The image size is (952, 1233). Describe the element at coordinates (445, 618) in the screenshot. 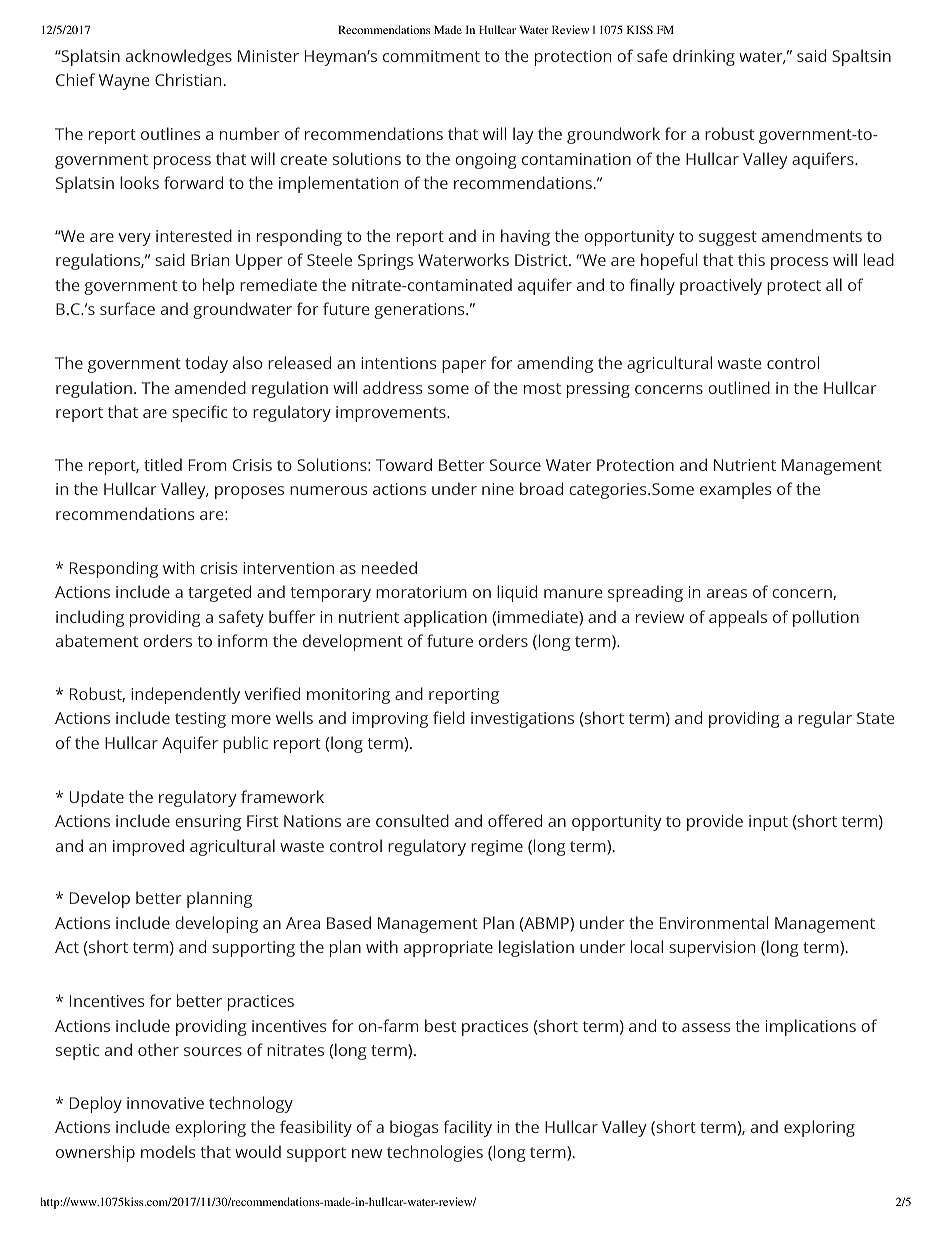

I see `application` at that location.
